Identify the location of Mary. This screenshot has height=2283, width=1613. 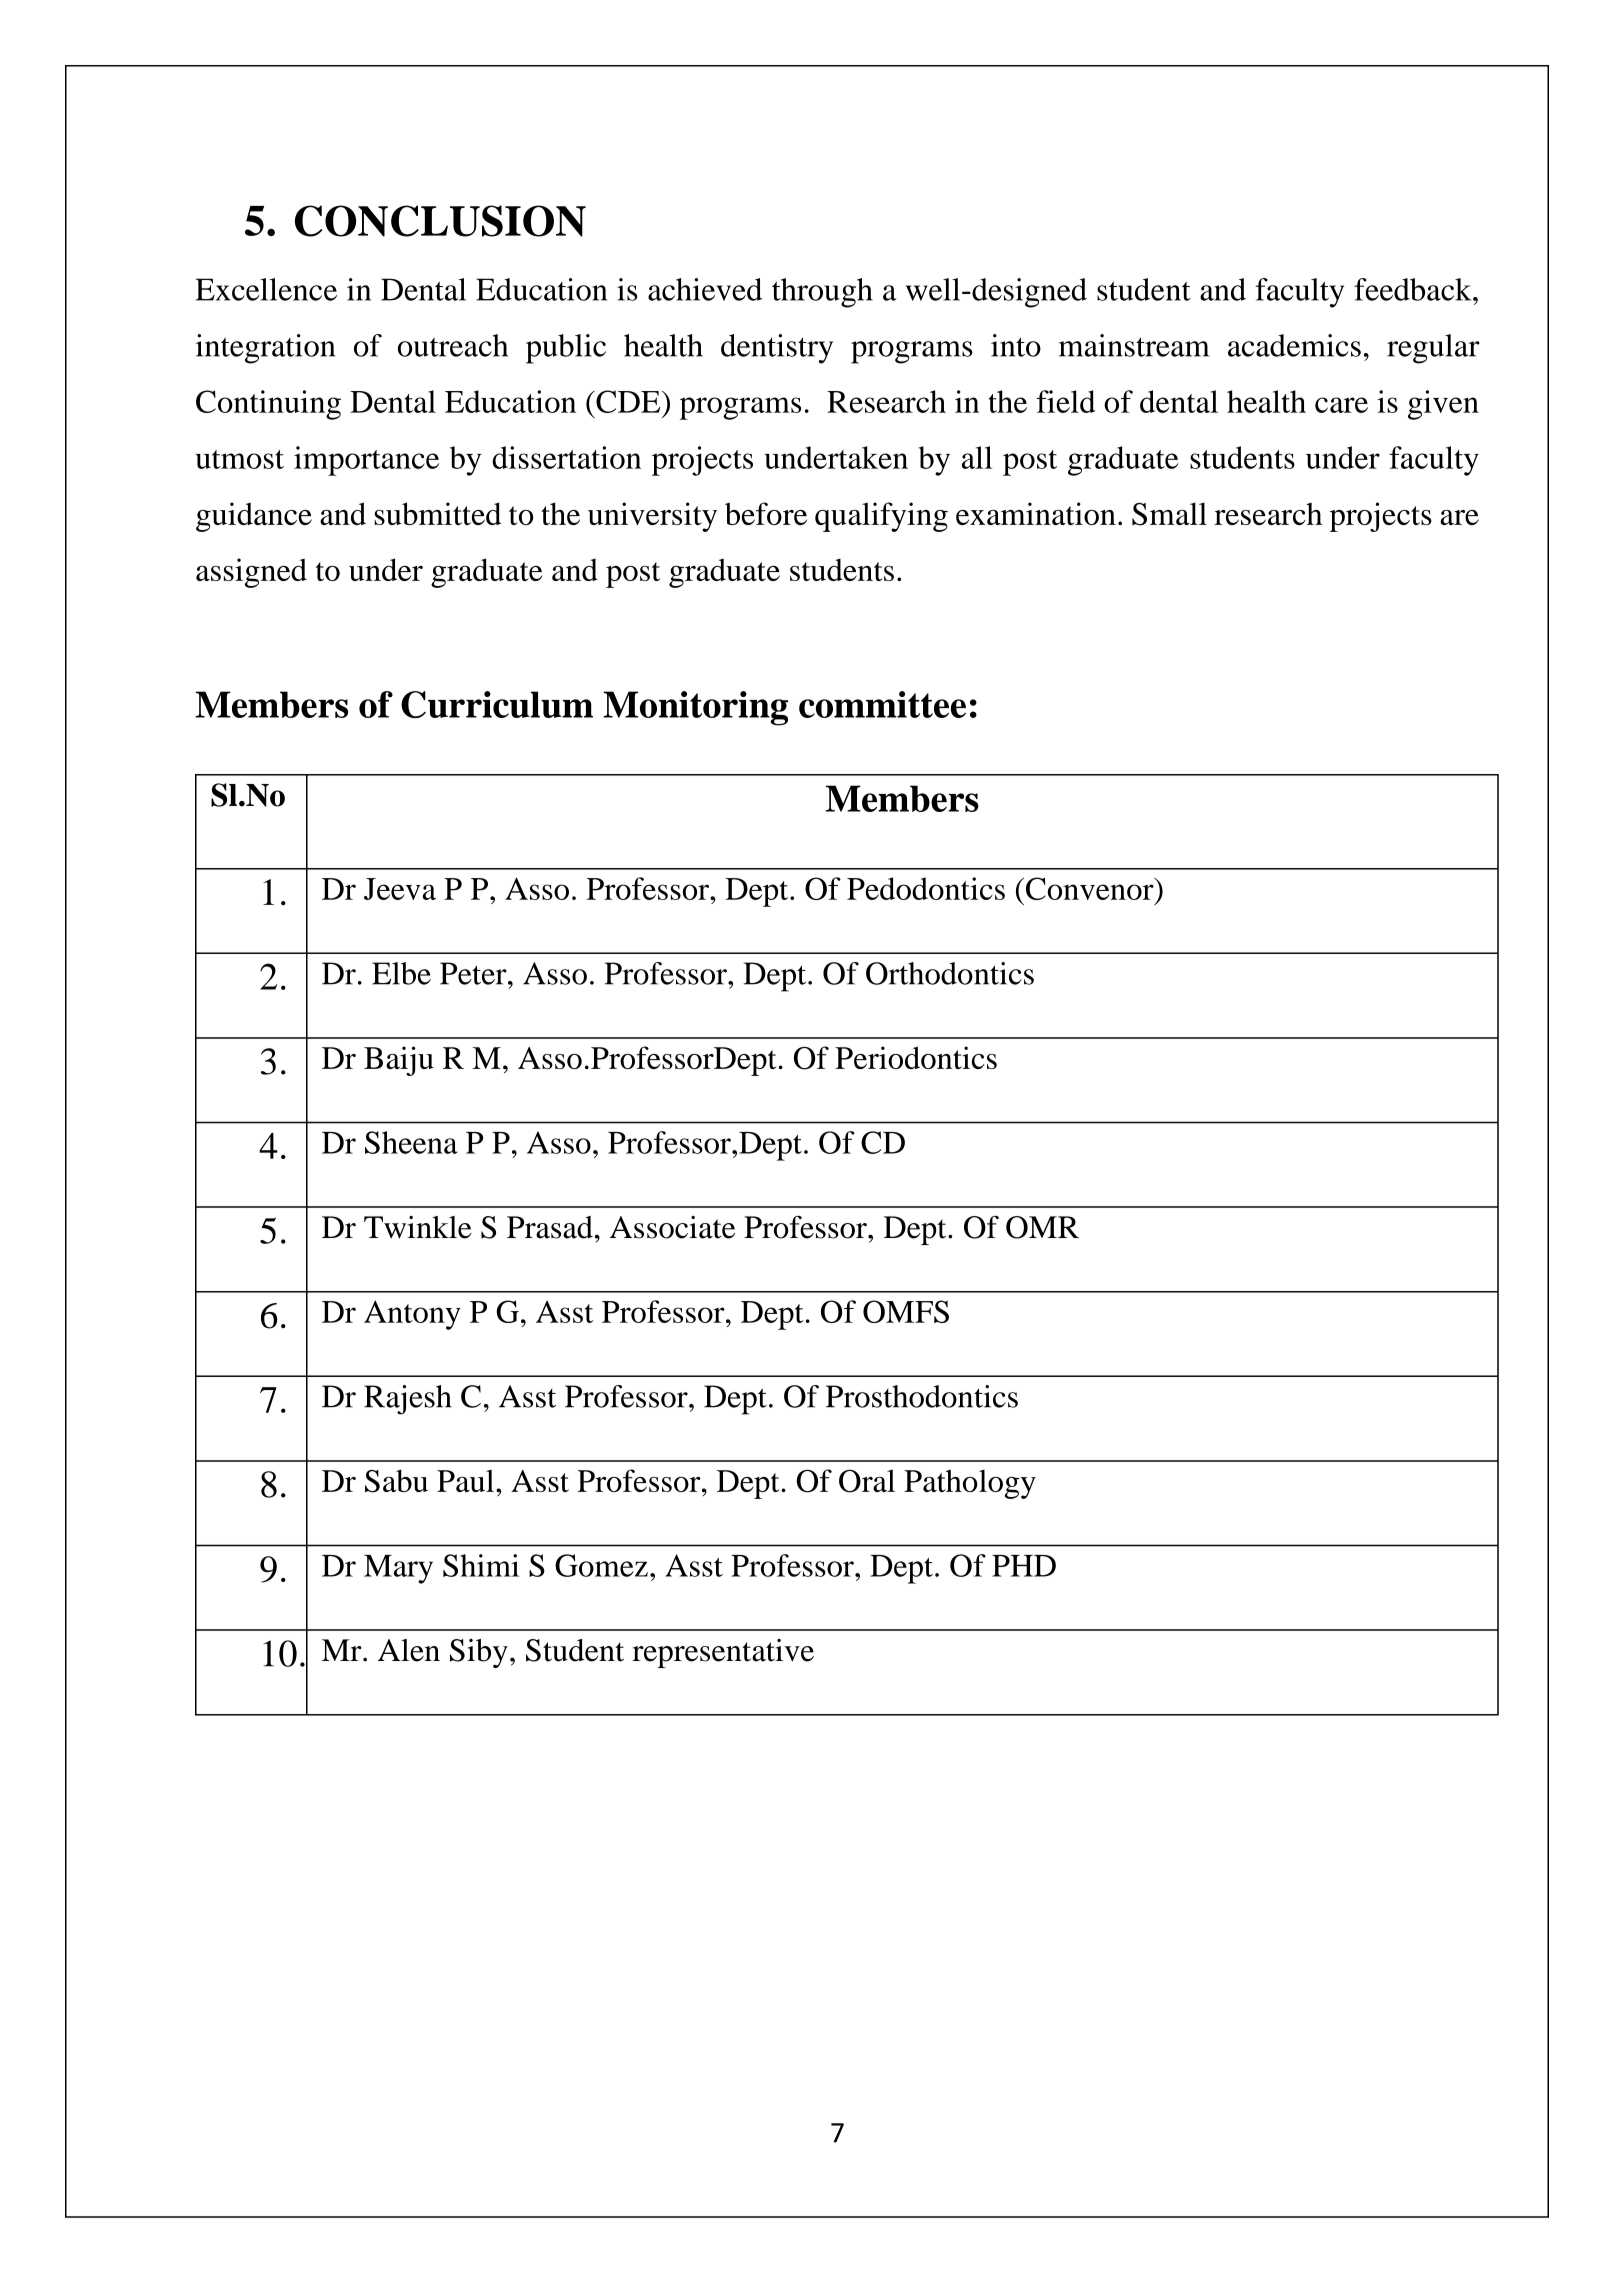
(398, 1569).
